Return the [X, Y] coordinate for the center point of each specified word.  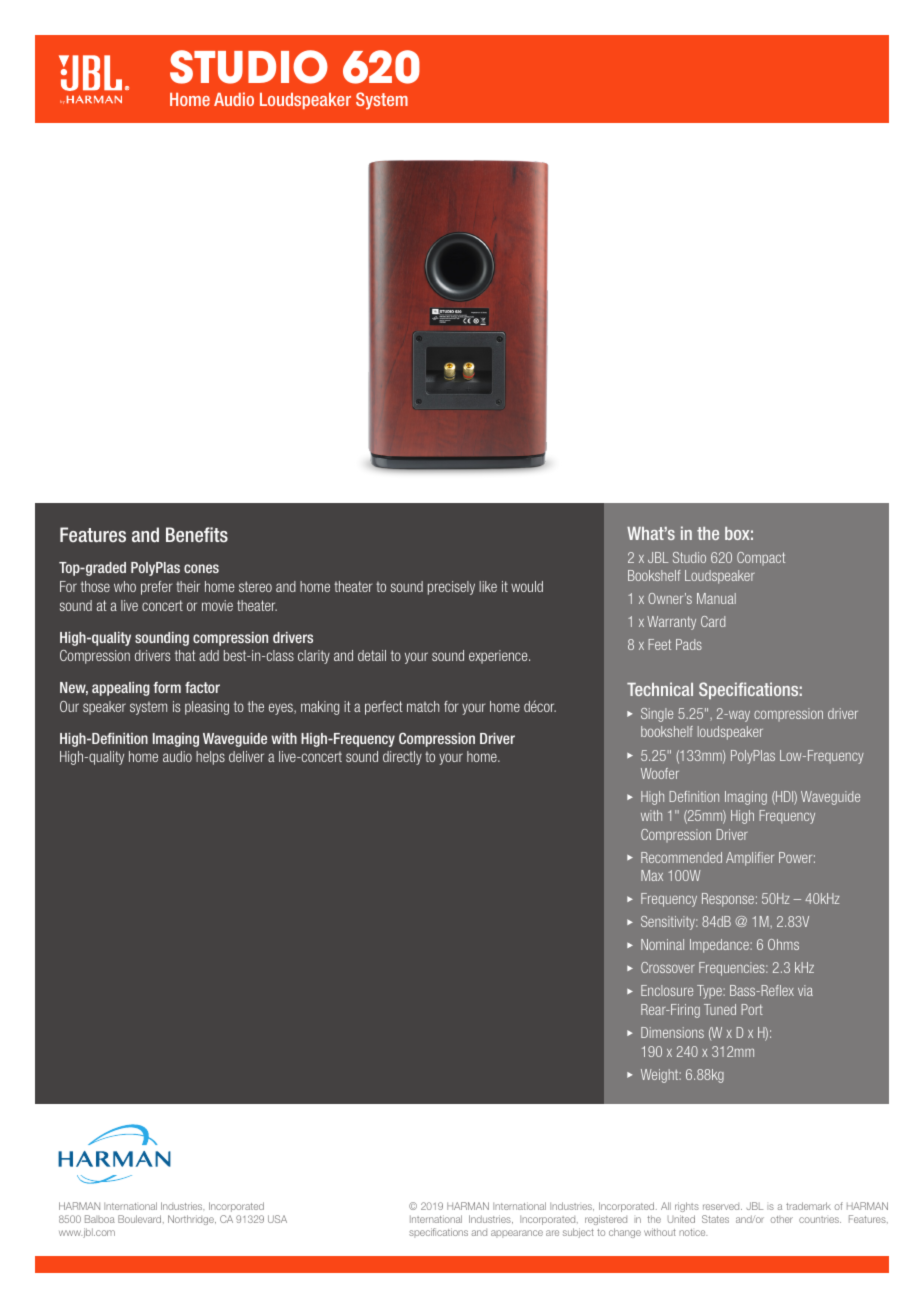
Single [657, 715]
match [423, 706]
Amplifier [750, 859]
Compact [761, 558]
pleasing [207, 708]
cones [201, 568]
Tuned [720, 1009]
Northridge [192, 1220]
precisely [451, 588]
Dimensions [672, 1032]
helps [210, 758]
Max [652, 875]
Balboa [100, 1219]
